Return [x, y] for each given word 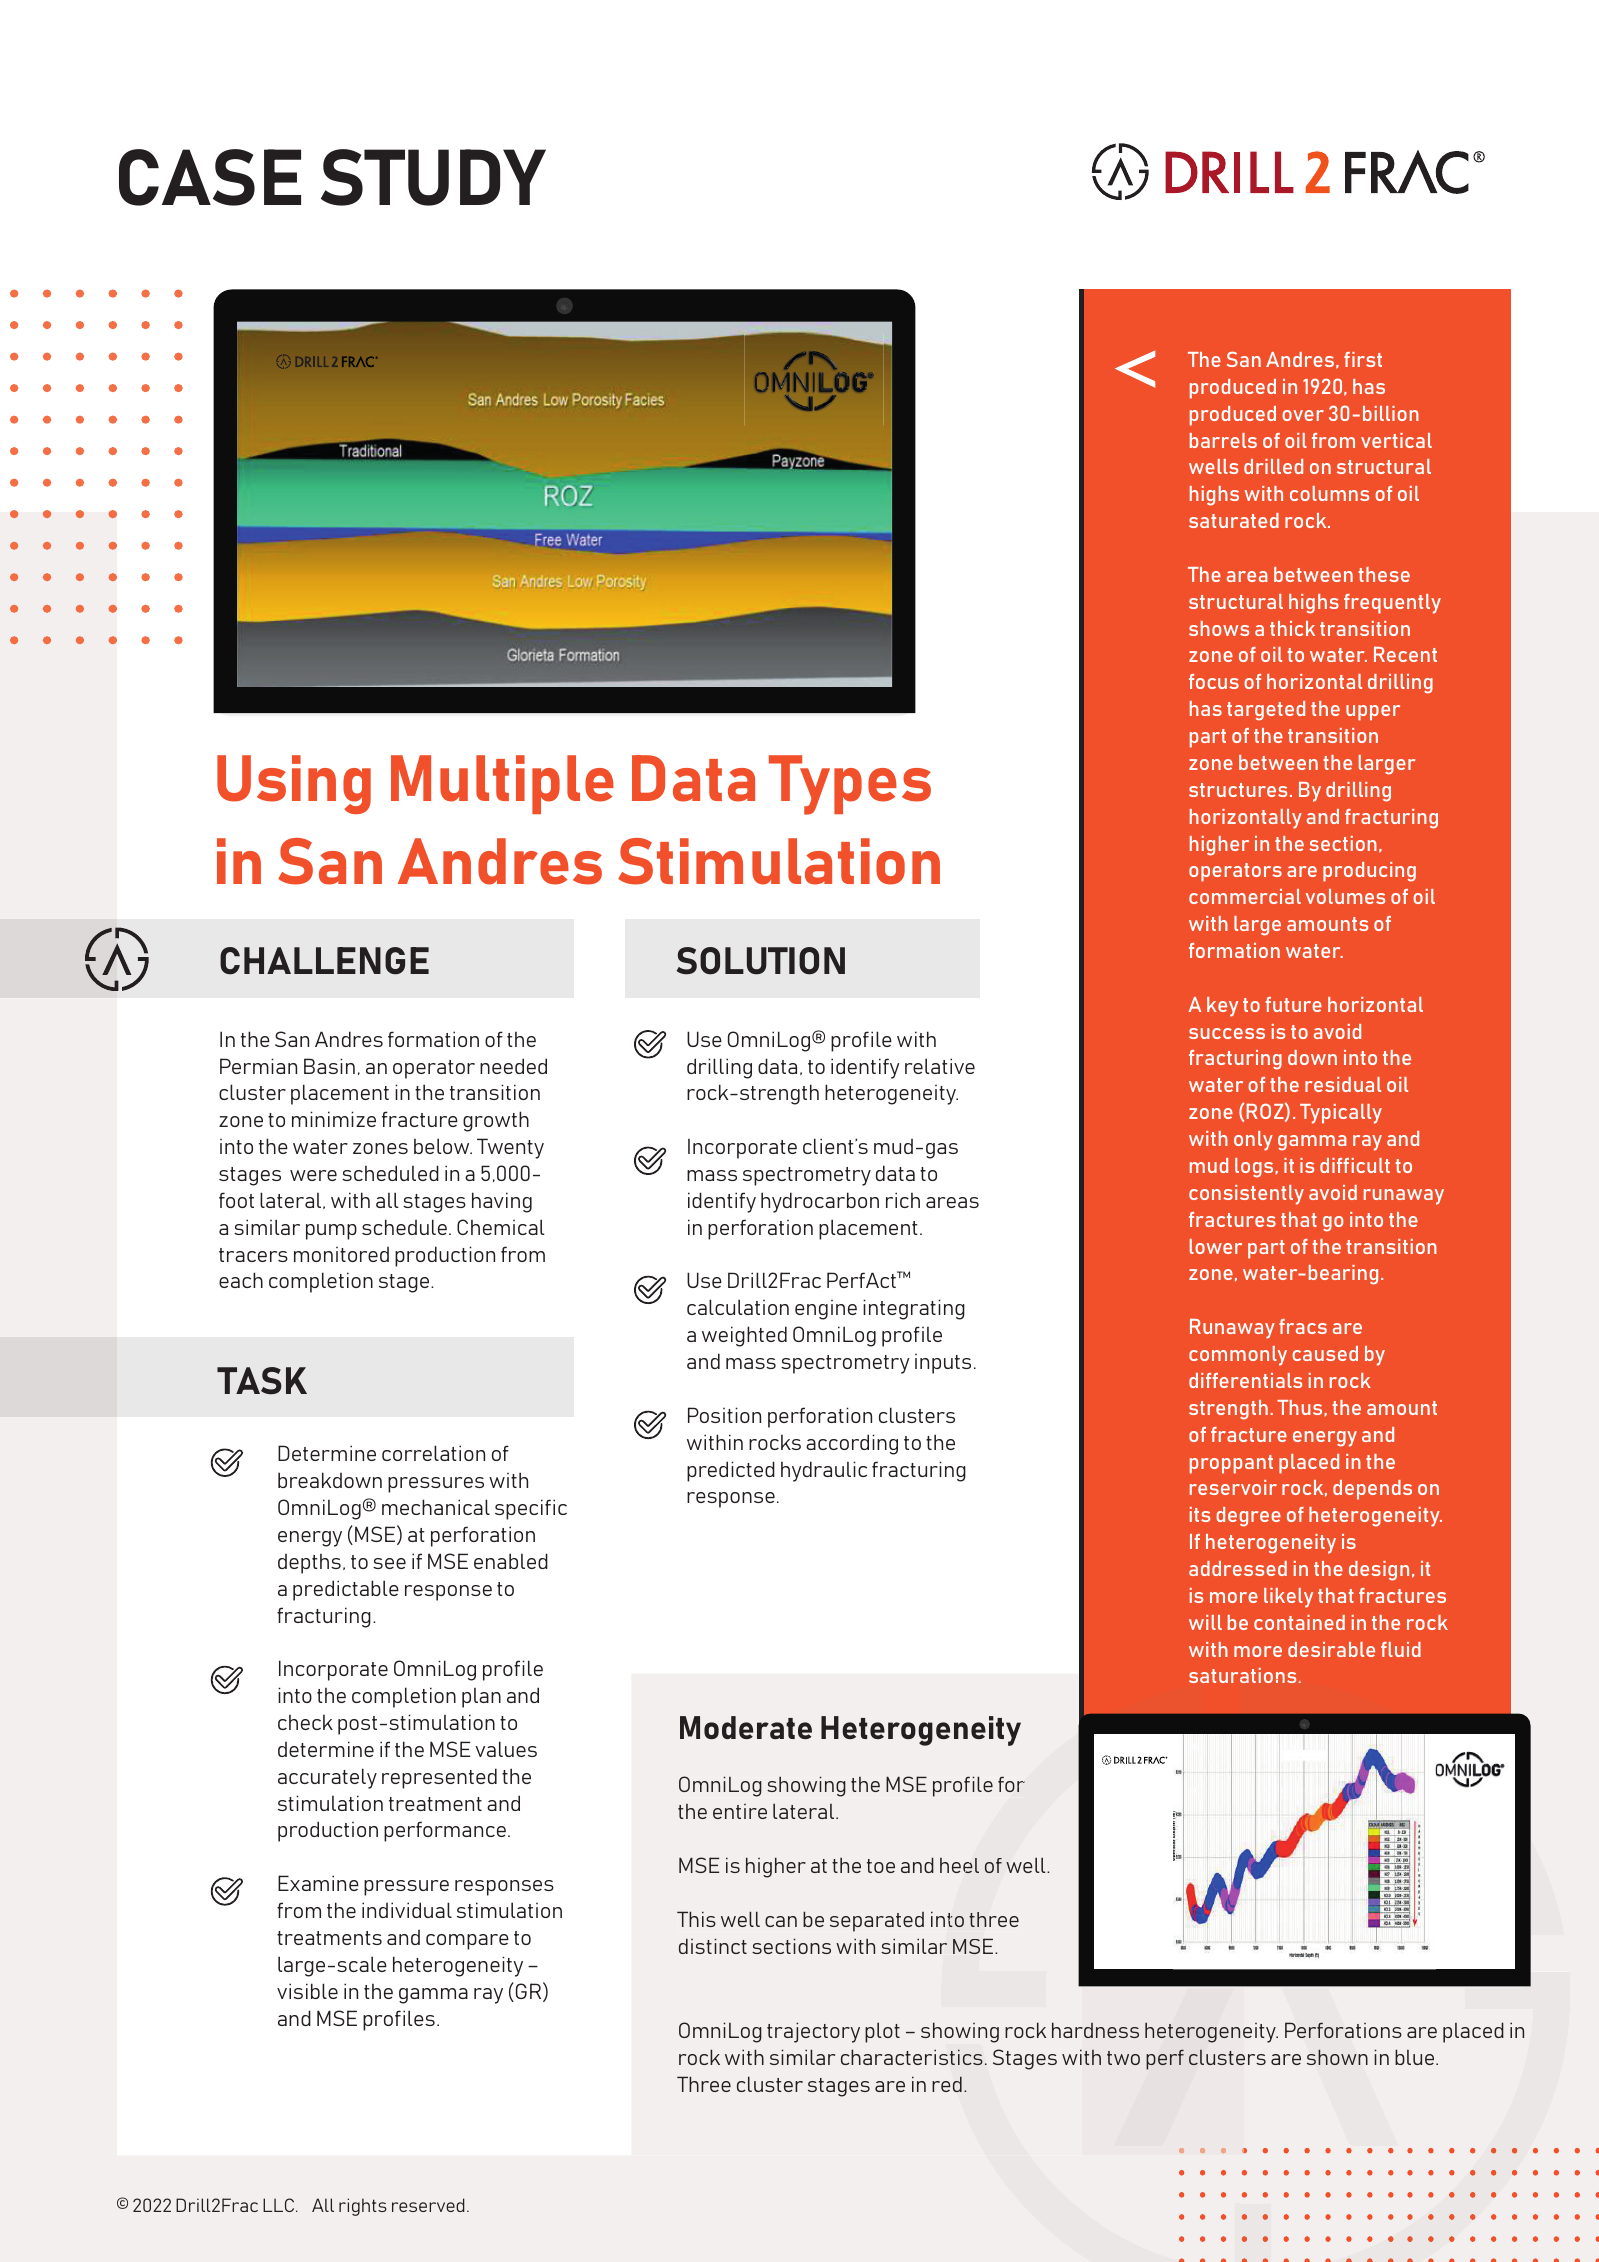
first [1363, 359]
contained [1299, 1622]
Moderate [746, 1727]
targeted [1266, 711]
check [305, 1722]
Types [850, 785]
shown [1337, 2057]
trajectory [813, 2032]
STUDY [433, 177]
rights [363, 2207]
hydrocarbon [820, 1202]
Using [294, 784]
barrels [1223, 440]
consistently [1246, 1195]
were [313, 1175]
